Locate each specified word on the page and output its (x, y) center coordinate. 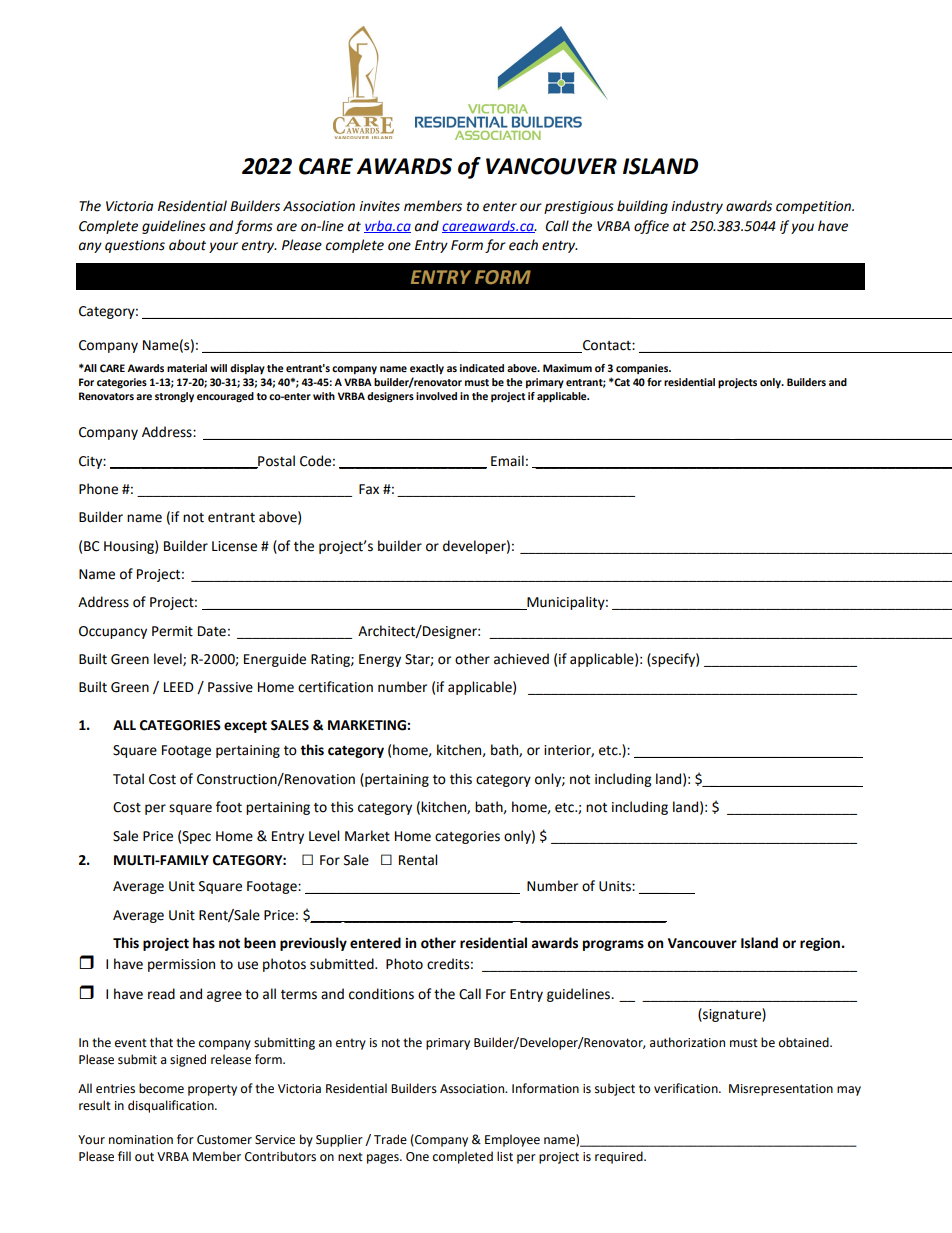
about (187, 245)
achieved (521, 659)
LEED (179, 687)
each (523, 245)
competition (815, 207)
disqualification (172, 1106)
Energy (380, 660)
